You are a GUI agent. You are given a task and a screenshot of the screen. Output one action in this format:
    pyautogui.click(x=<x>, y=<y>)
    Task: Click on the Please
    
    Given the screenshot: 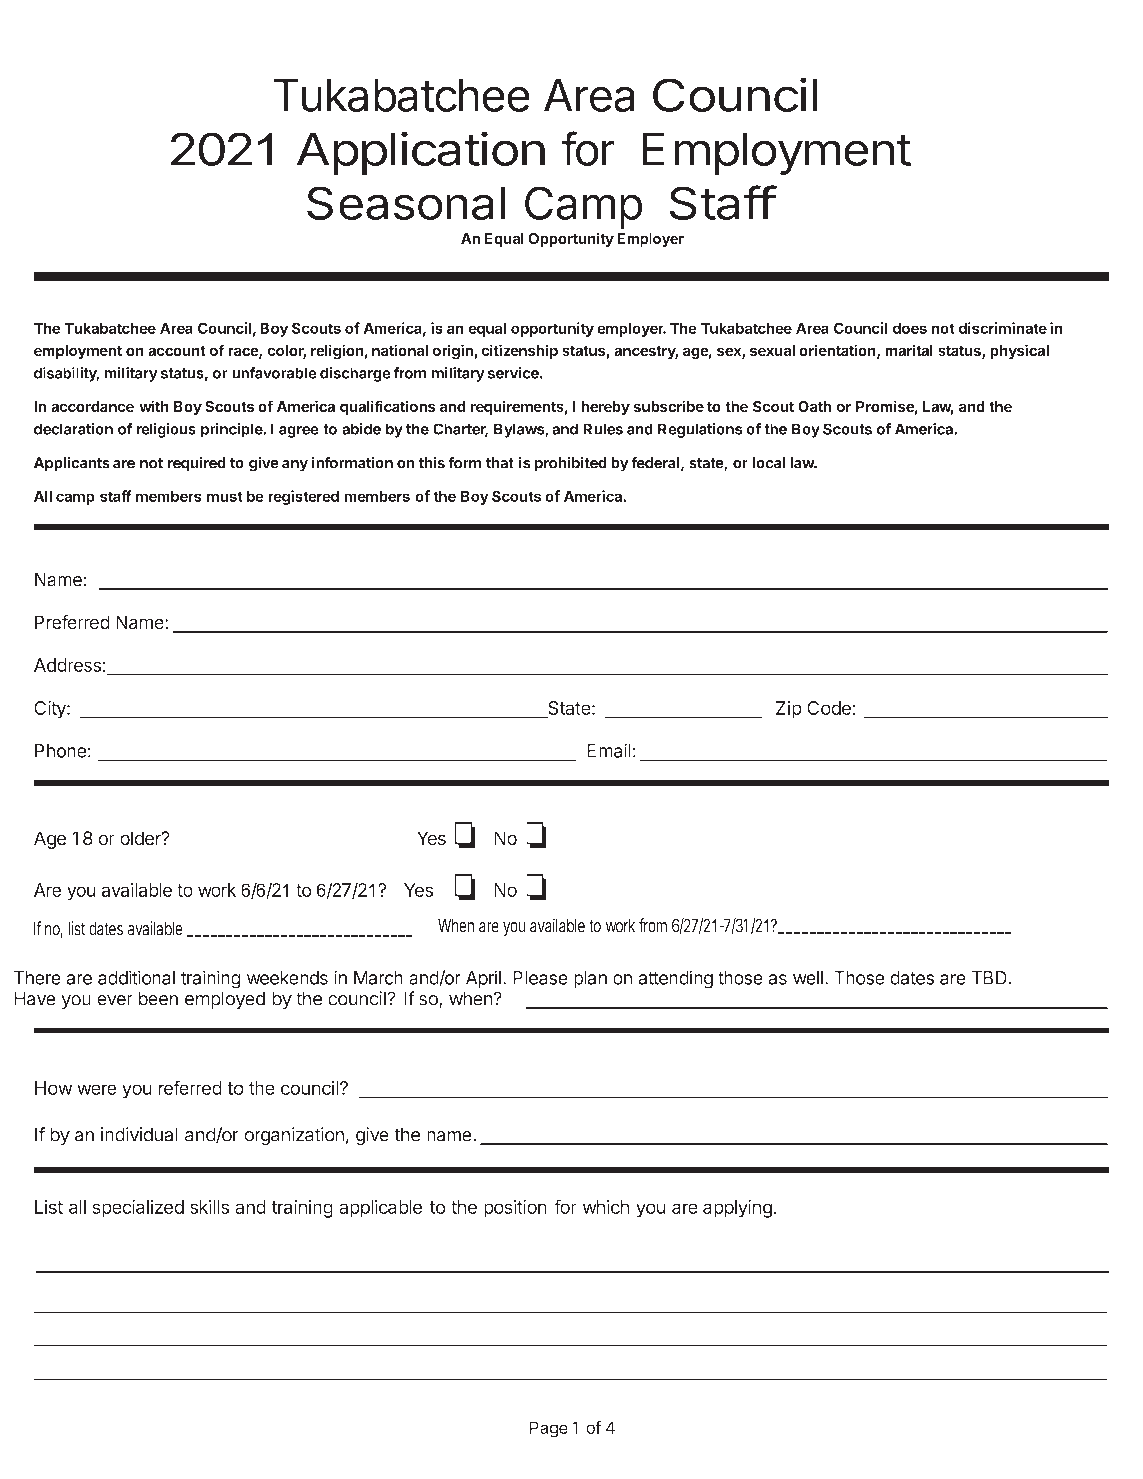 What is the action you would take?
    pyautogui.click(x=540, y=978)
